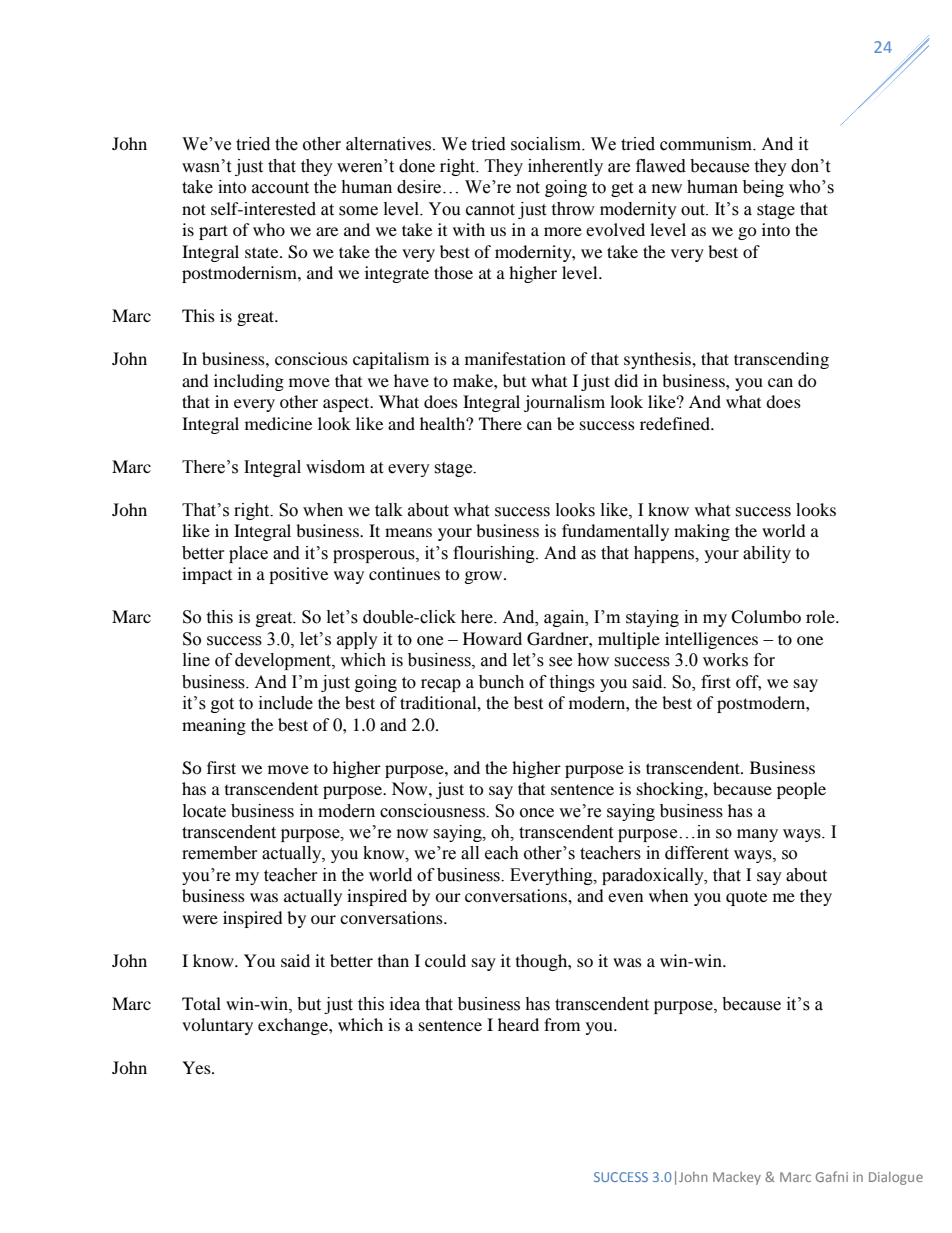 The image size is (952, 1233). What do you see at coordinates (763, 188) in the document?
I see `being` at bounding box center [763, 188].
